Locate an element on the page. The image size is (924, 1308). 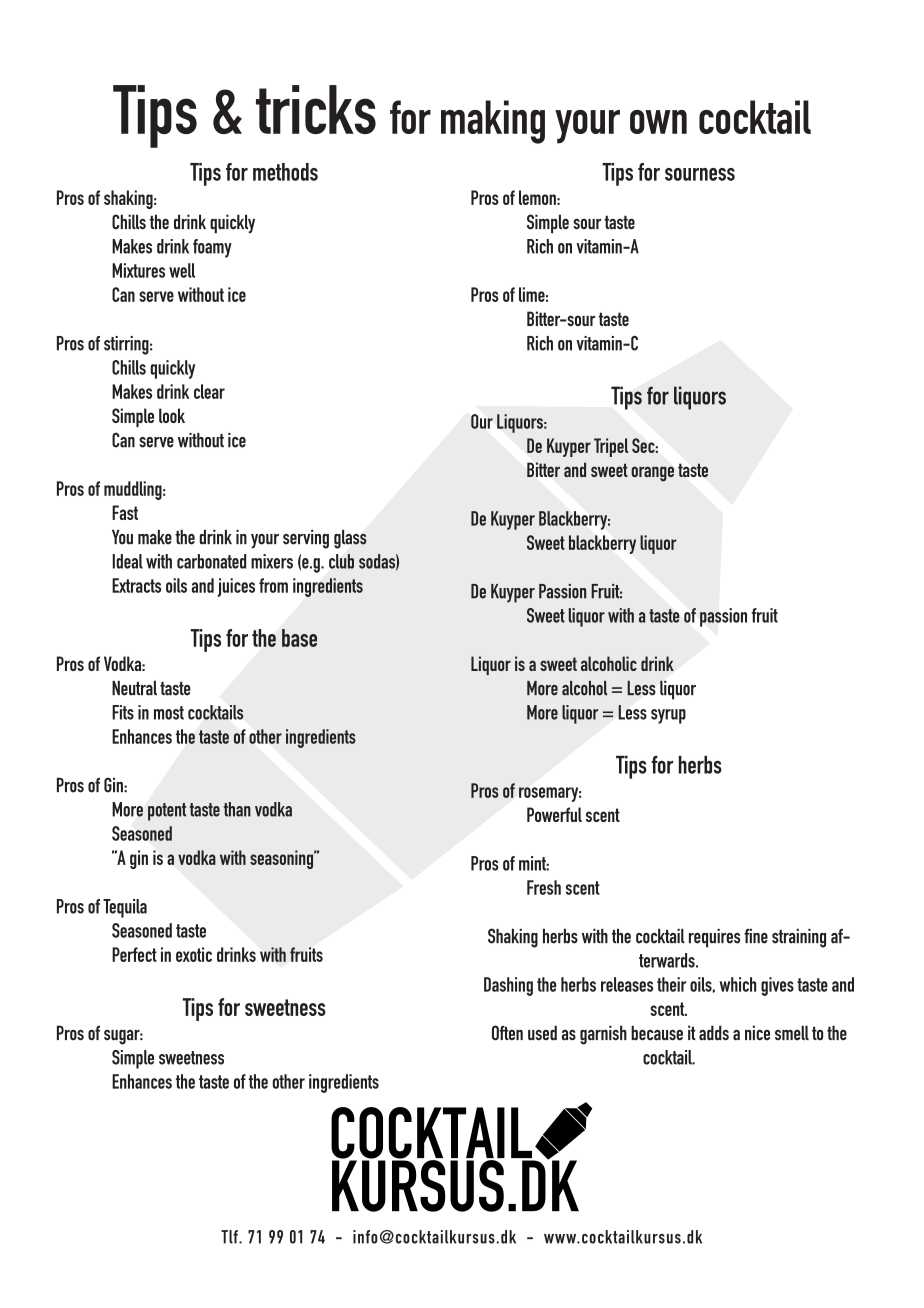
club is located at coordinates (341, 561).
